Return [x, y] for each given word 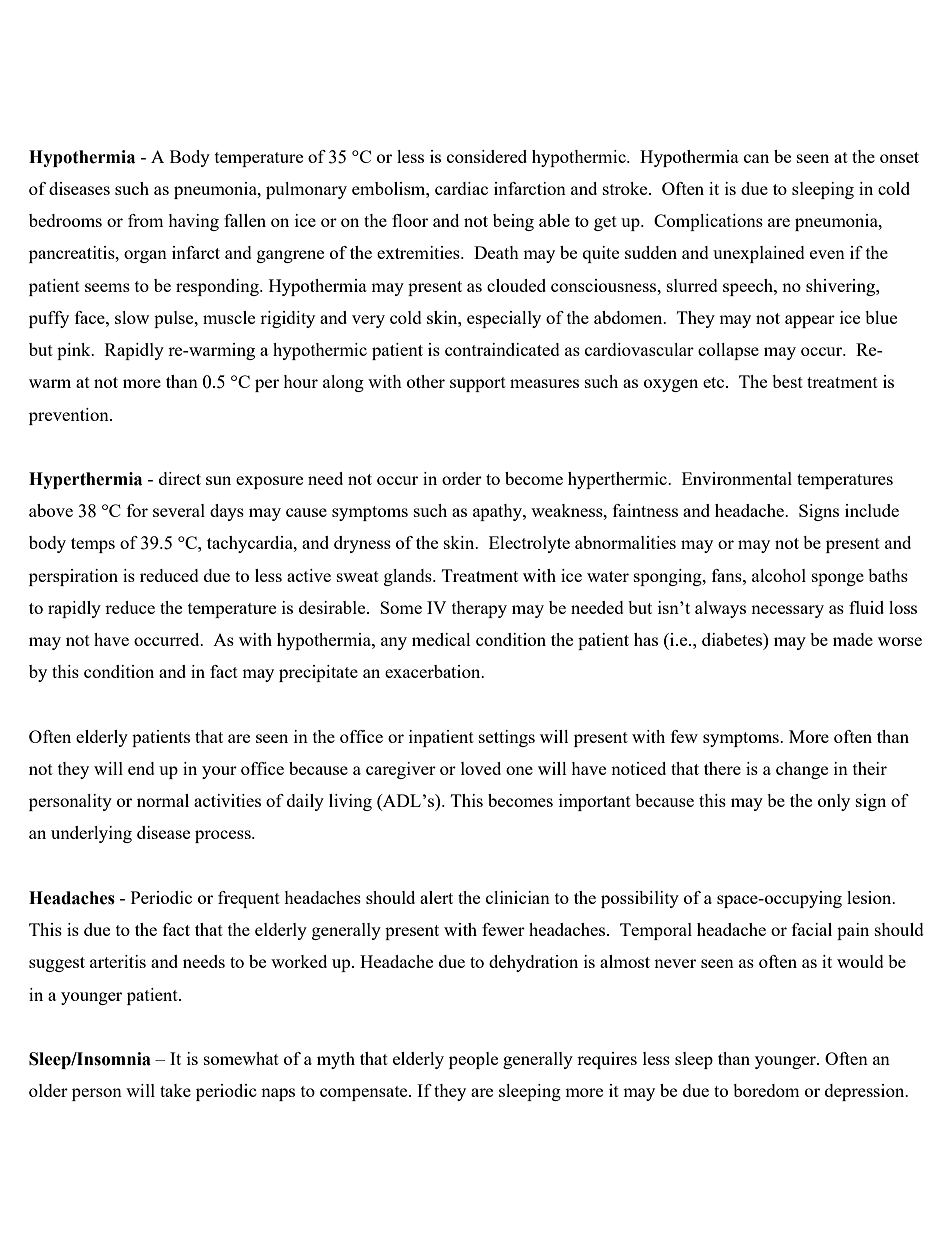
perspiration [73, 577]
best [787, 381]
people [473, 1060]
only [834, 802]
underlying [91, 834]
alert [436, 897]
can [756, 158]
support [478, 384]
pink [75, 351]
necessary [787, 611]
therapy [479, 609]
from [146, 220]
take [175, 1090]
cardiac [461, 188]
